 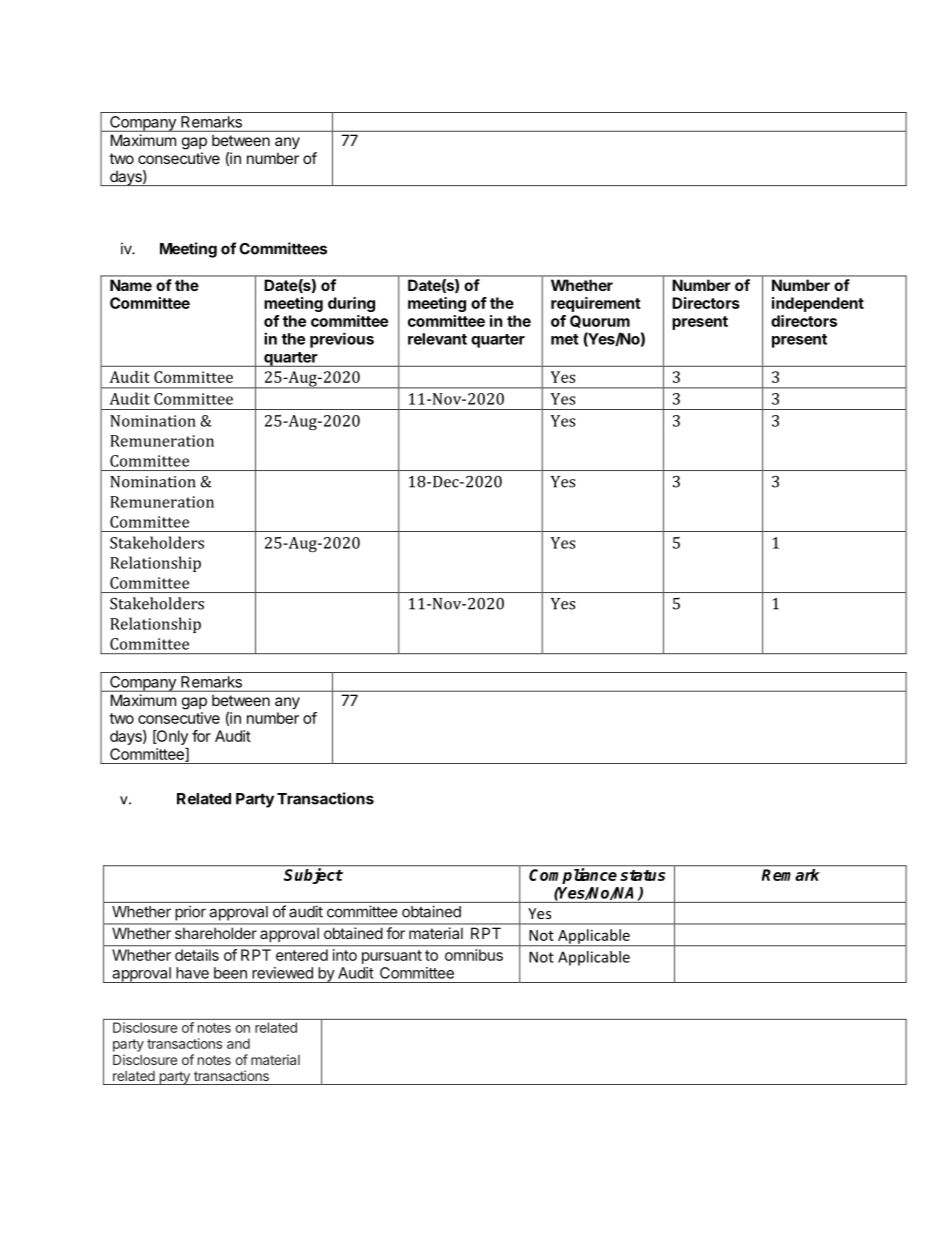 What do you see at coordinates (600, 321) in the page?
I see `Quorum` at bounding box center [600, 321].
